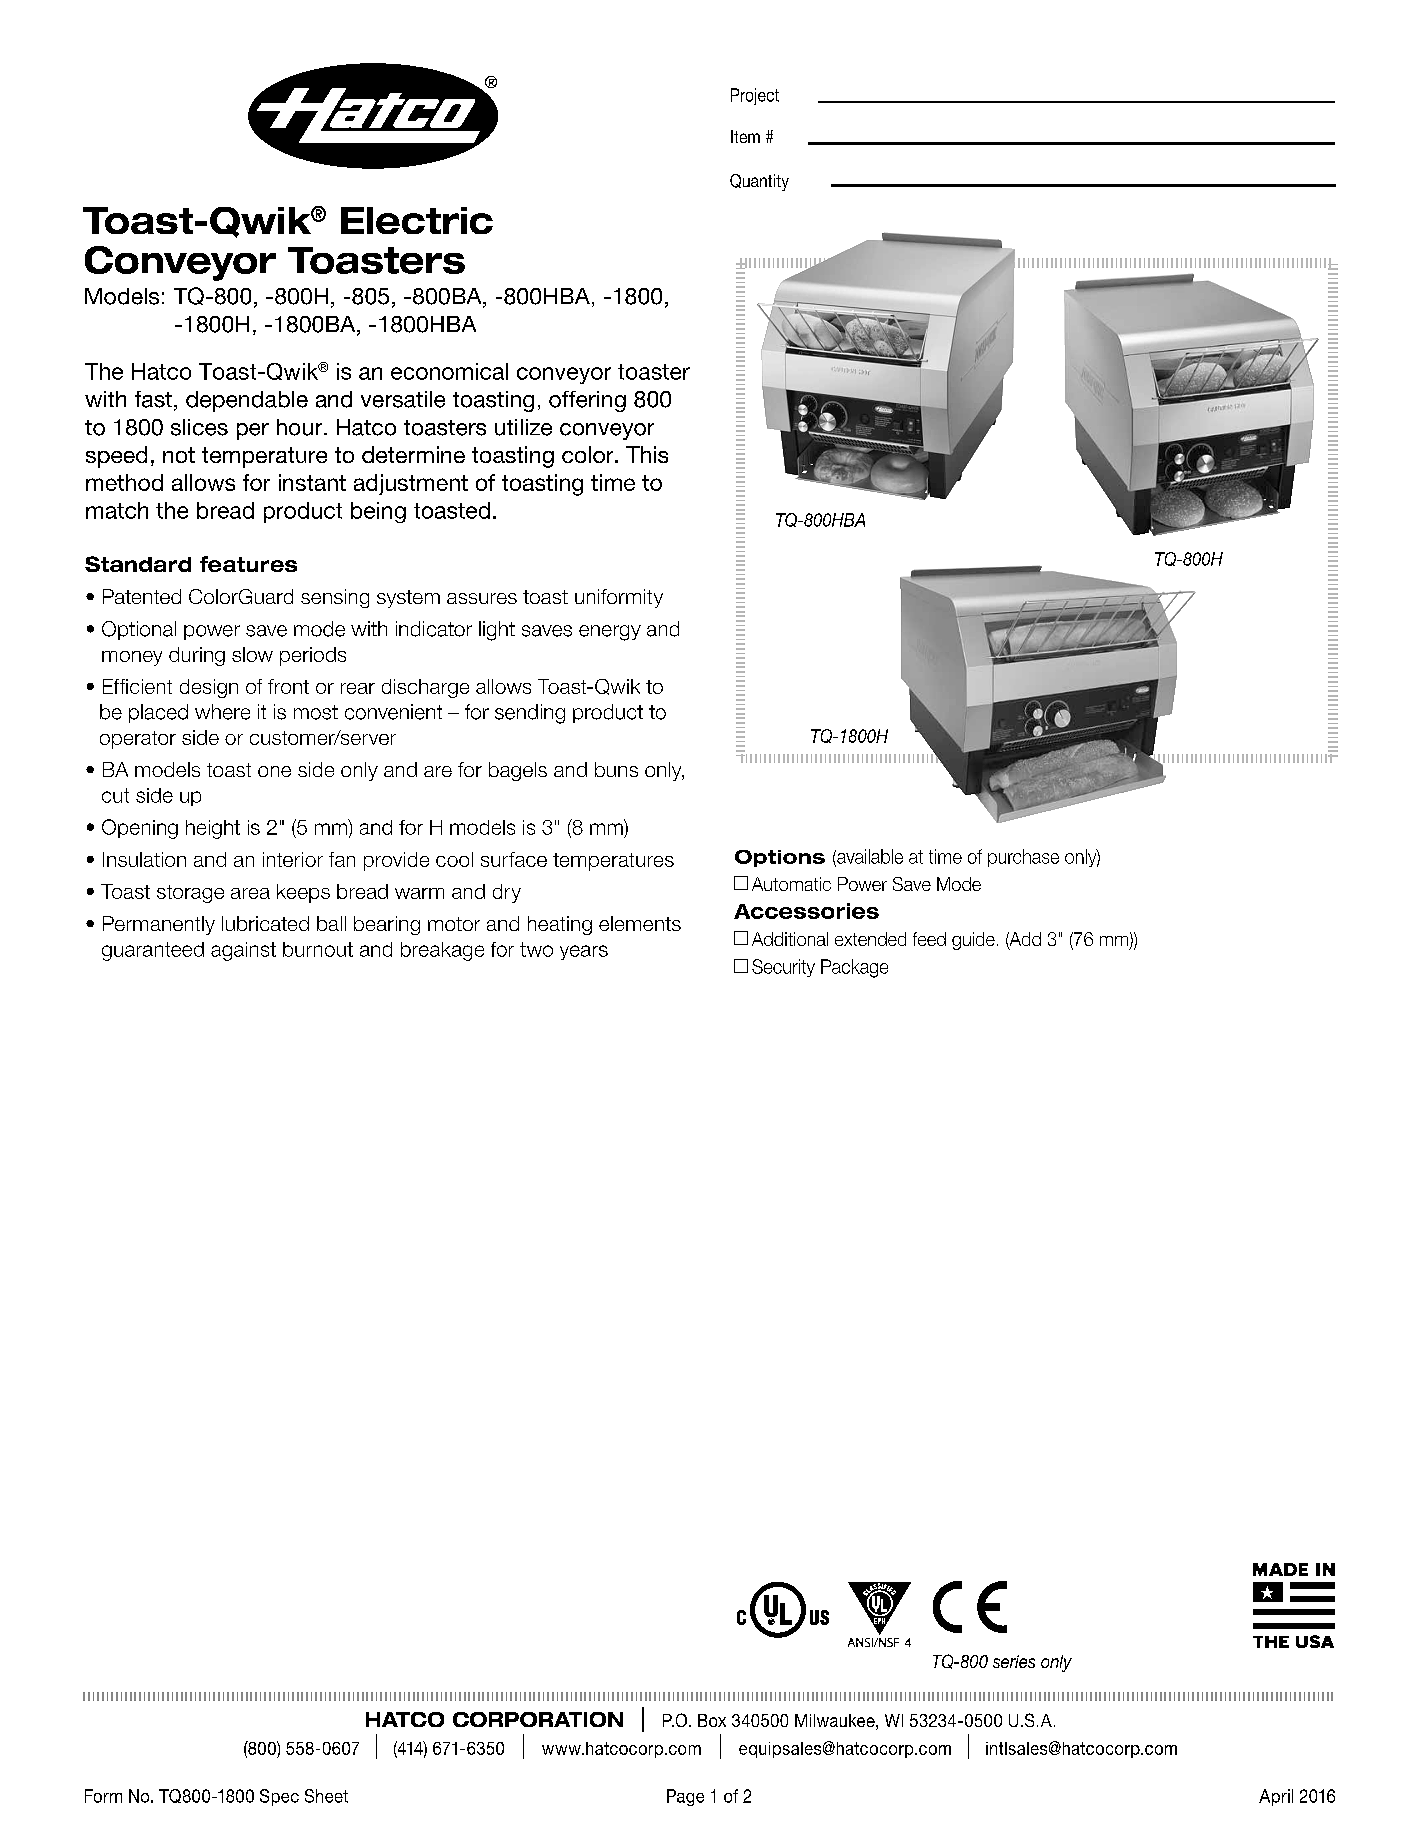  Describe the element at coordinates (610, 633) in the image. I see `energy` at that location.
